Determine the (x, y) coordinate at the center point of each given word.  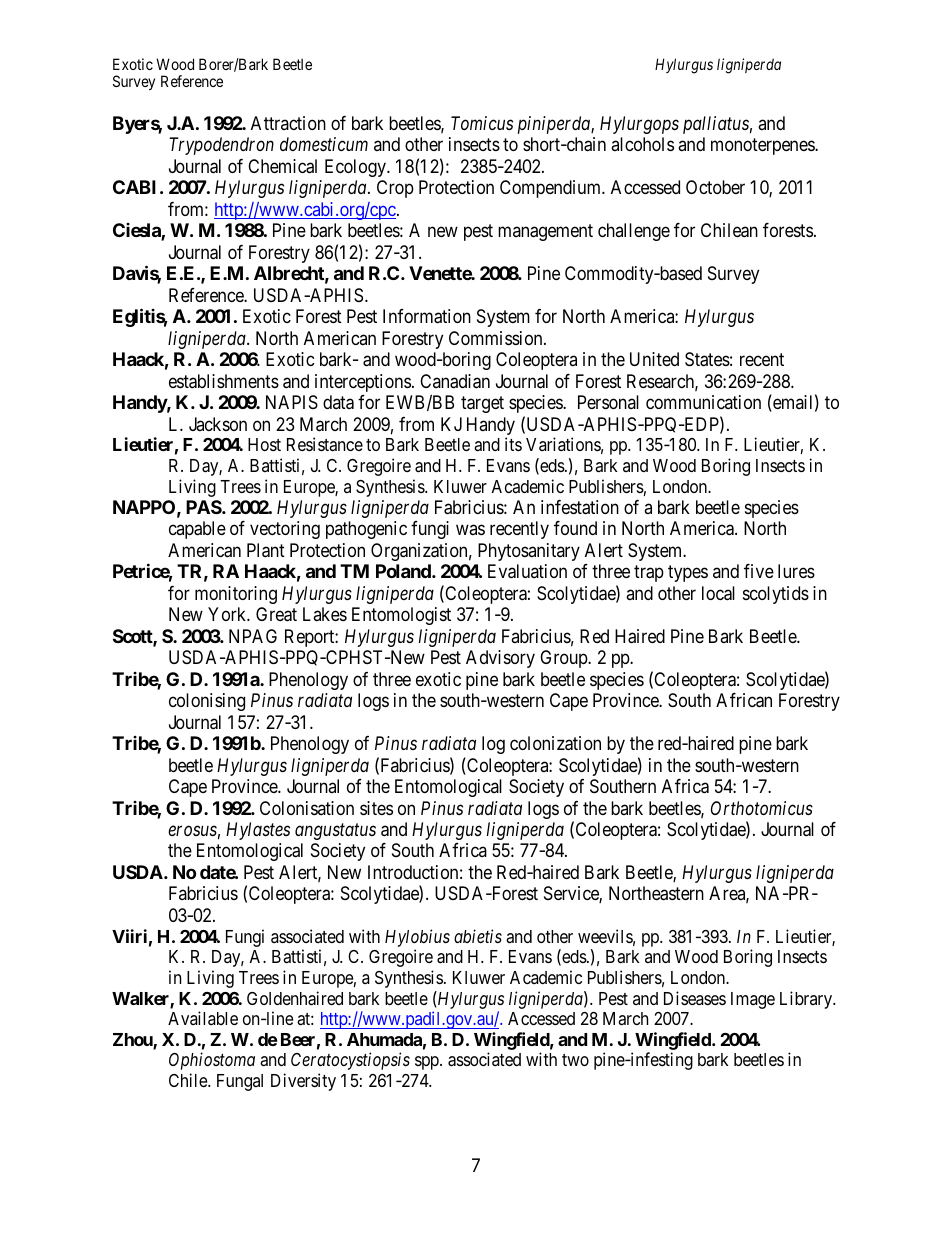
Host (264, 444)
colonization (555, 743)
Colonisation (307, 808)
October (715, 187)
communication (703, 402)
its (513, 444)
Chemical (282, 166)
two (575, 1060)
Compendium (551, 189)
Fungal (240, 1082)
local (718, 593)
